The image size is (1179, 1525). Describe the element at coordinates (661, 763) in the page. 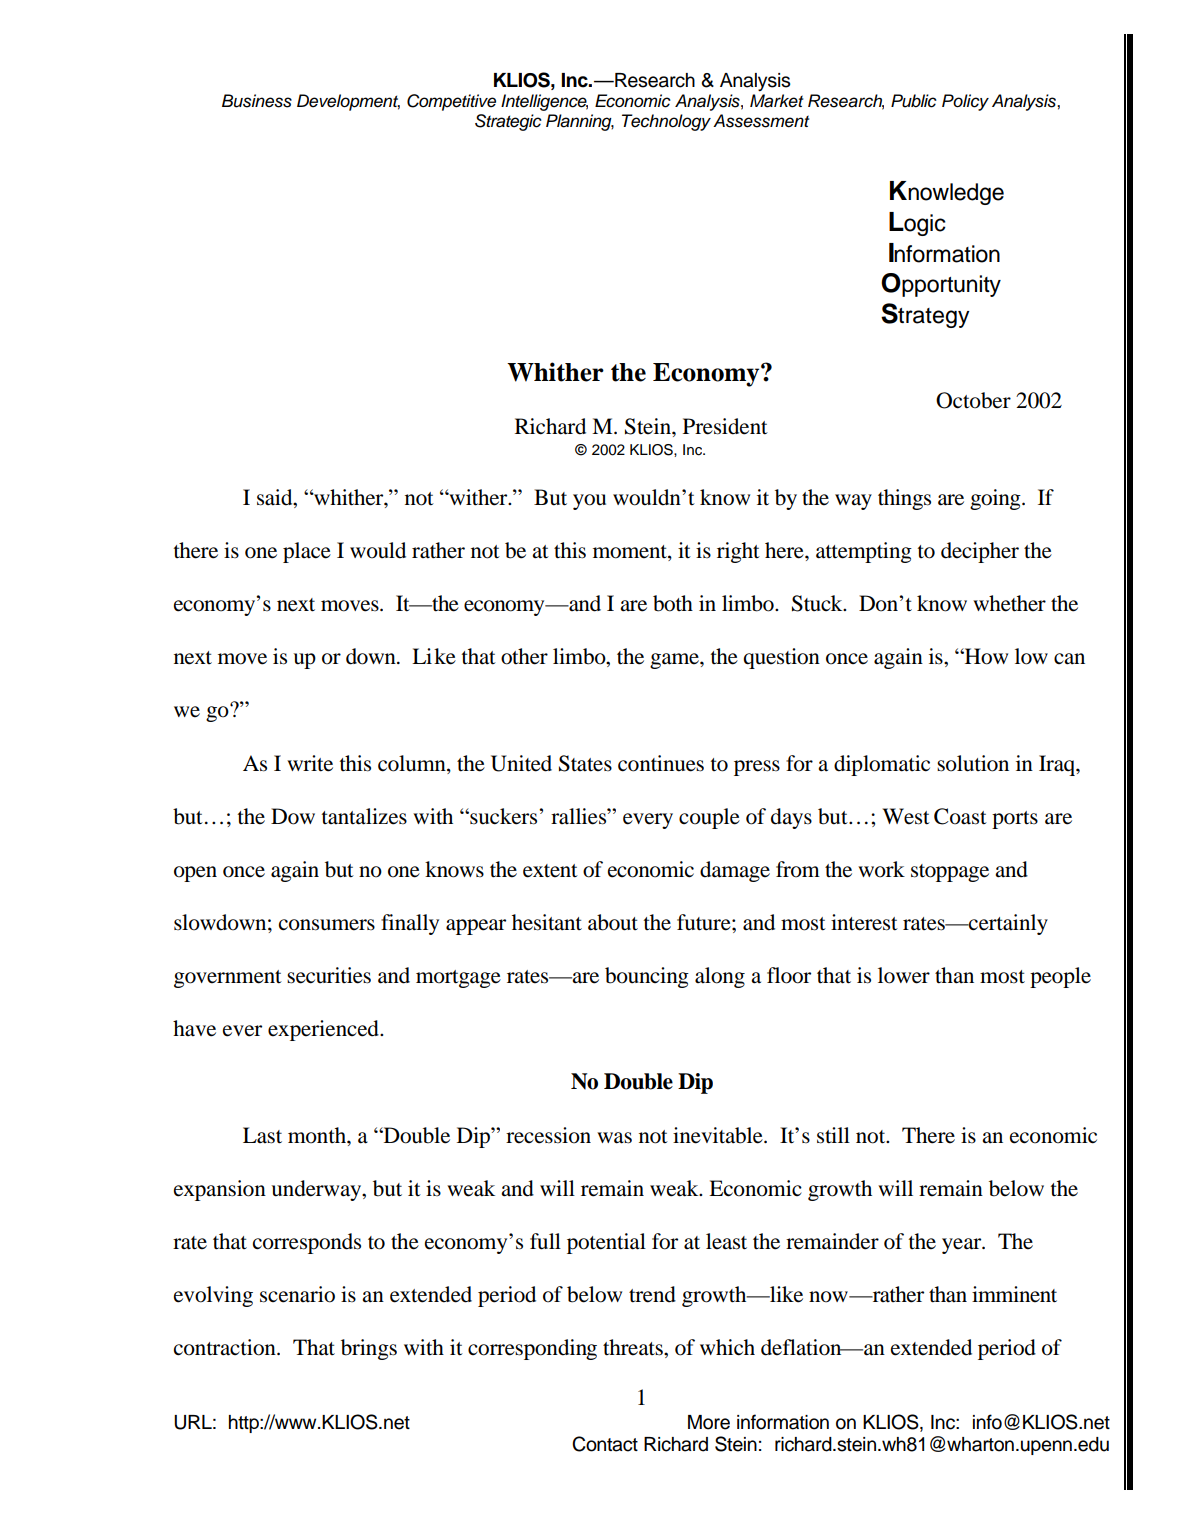

I see `continues` at that location.
